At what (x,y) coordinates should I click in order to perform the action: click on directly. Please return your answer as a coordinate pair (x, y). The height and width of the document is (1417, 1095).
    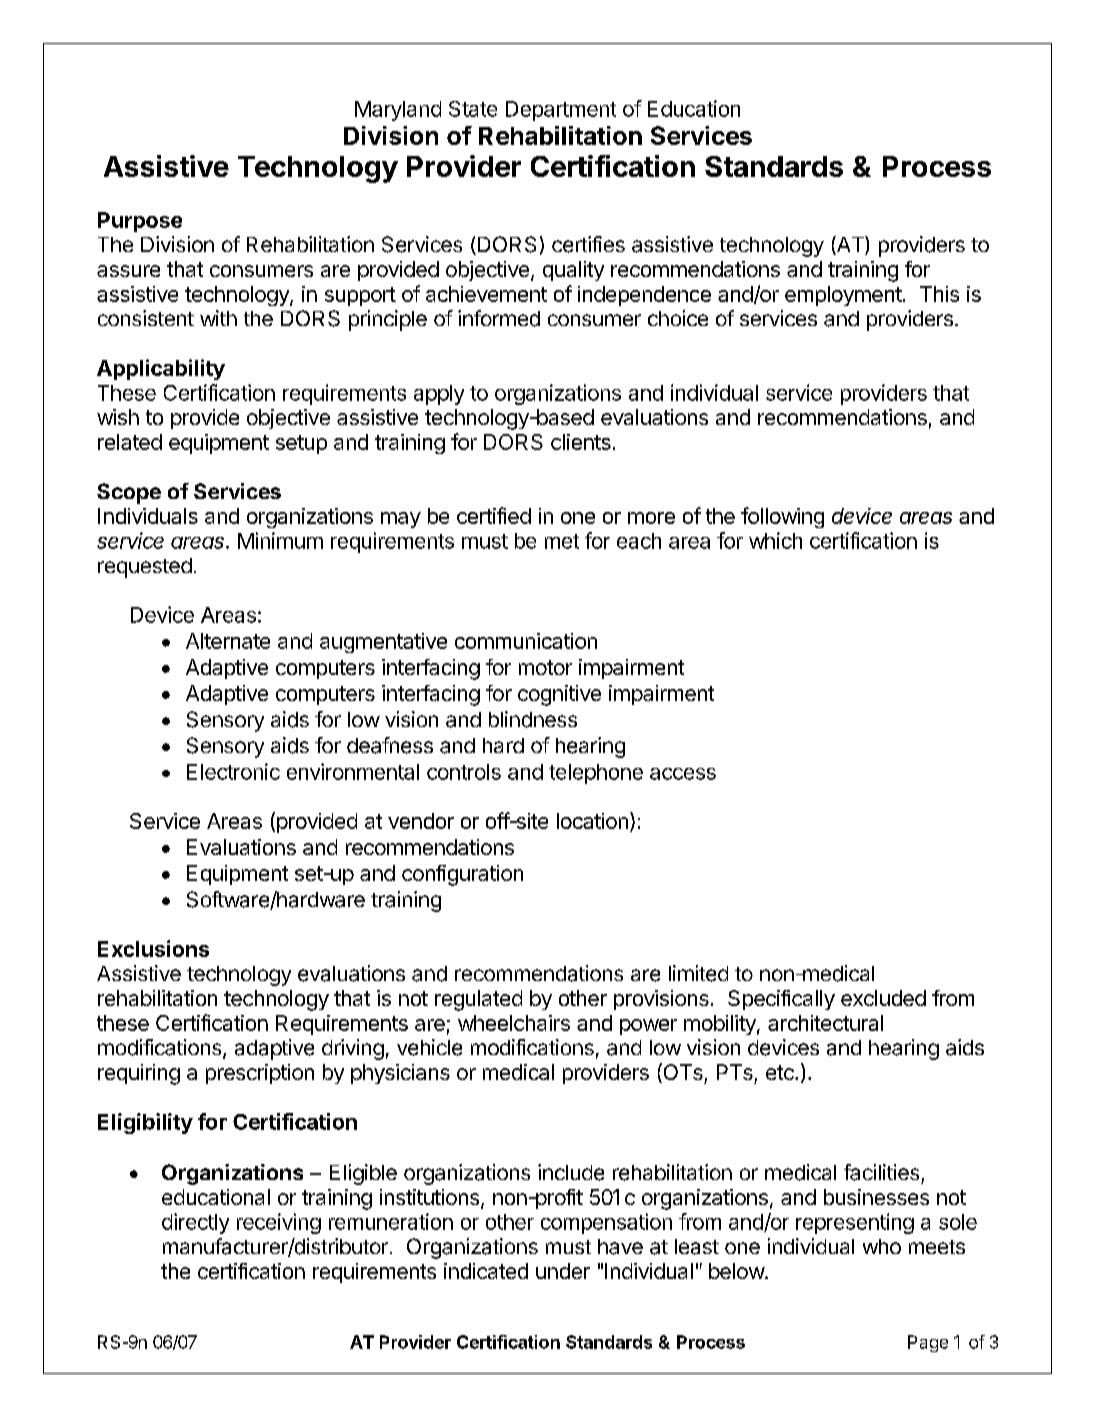
    Looking at the image, I should click on (195, 1223).
